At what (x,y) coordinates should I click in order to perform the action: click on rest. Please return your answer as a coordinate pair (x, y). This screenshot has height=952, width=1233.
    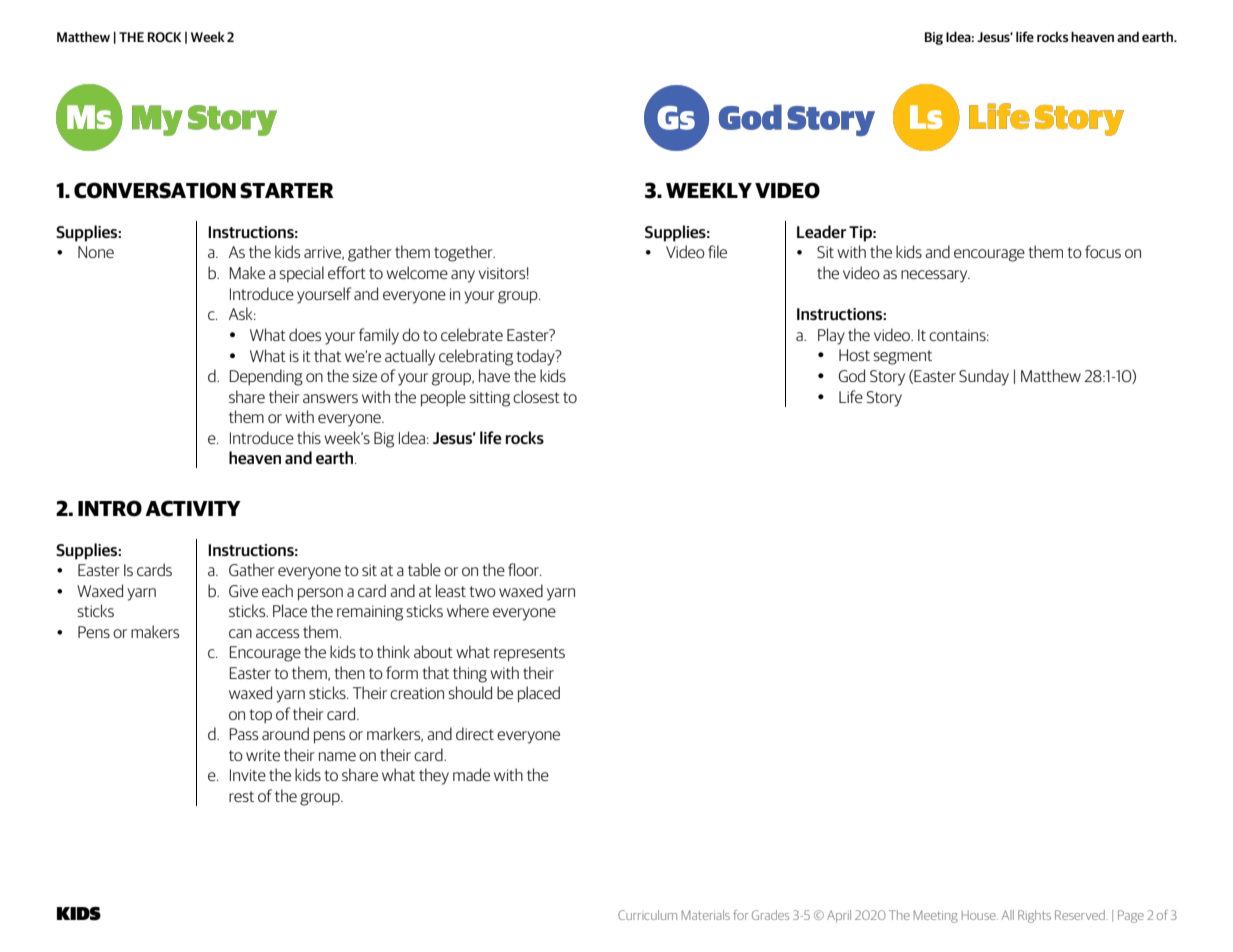
    Looking at the image, I should click on (241, 796).
